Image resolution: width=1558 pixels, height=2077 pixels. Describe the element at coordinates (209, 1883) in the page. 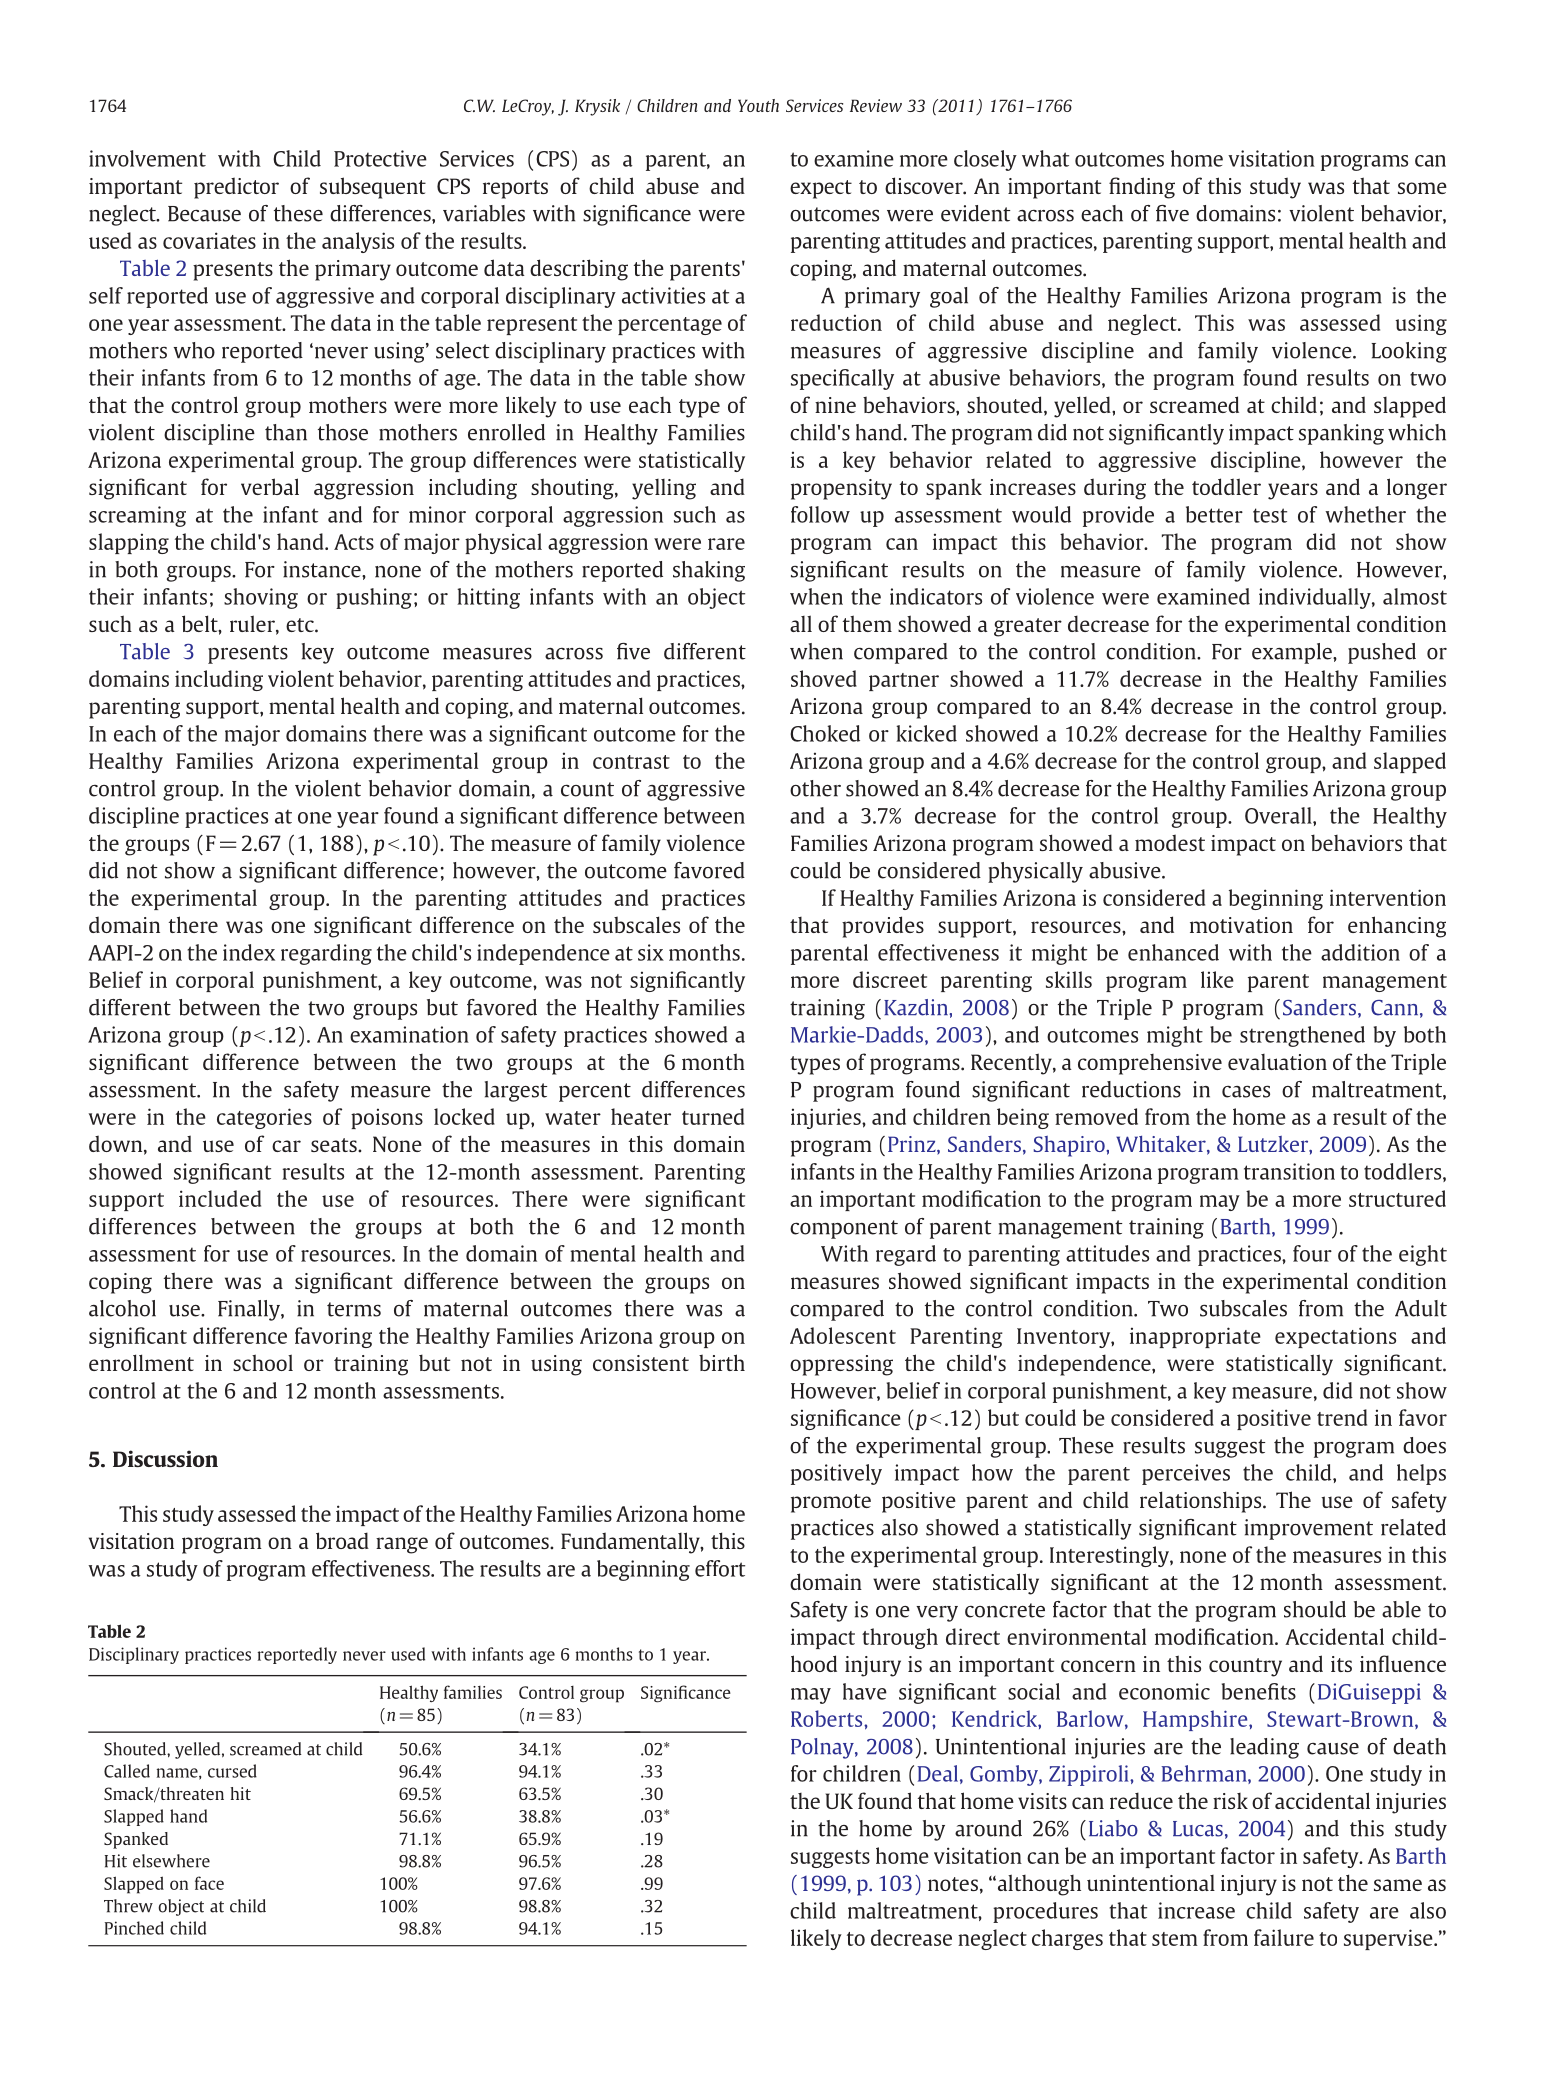

I see `face` at that location.
